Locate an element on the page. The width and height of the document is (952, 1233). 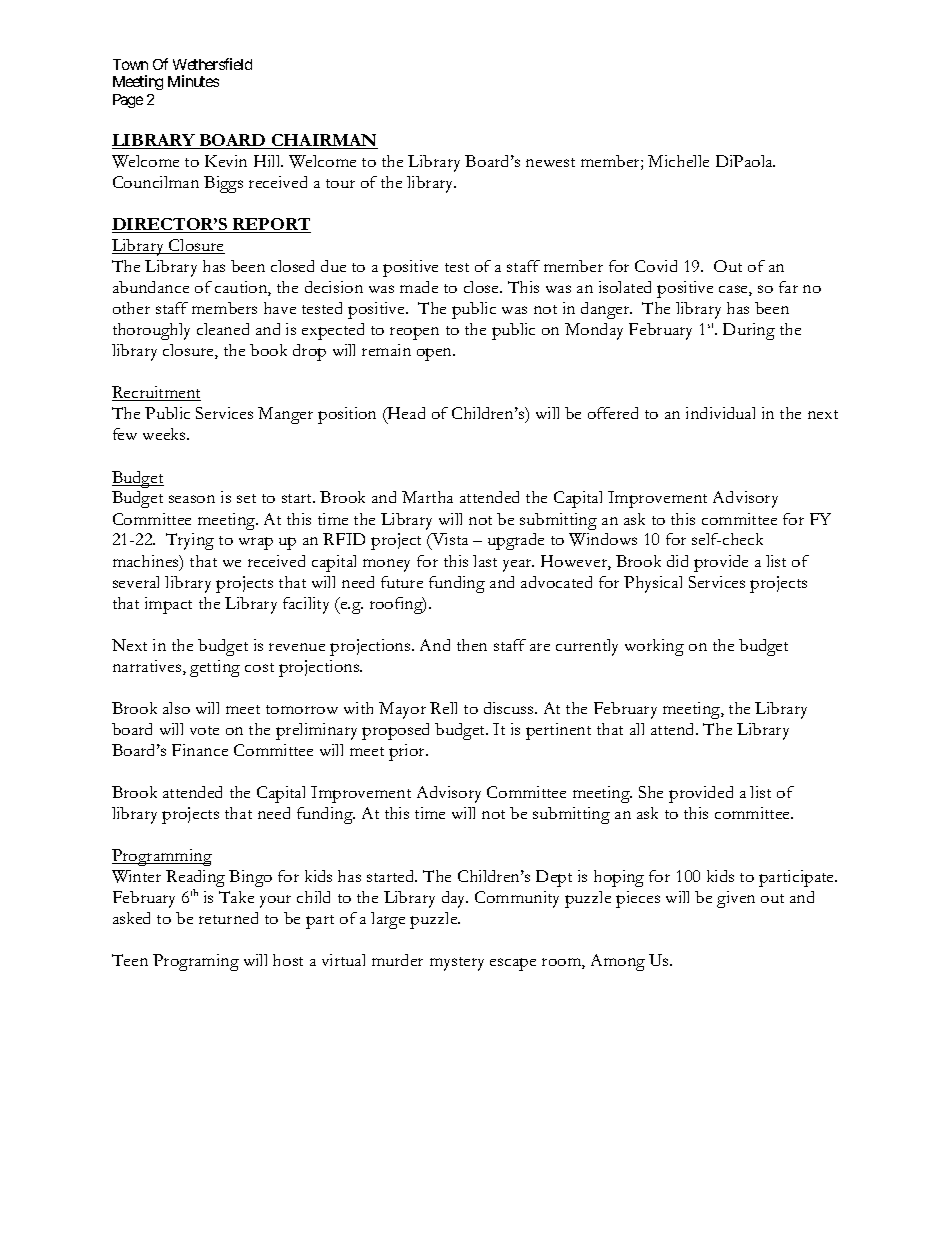
Minutes is located at coordinates (193, 81).
